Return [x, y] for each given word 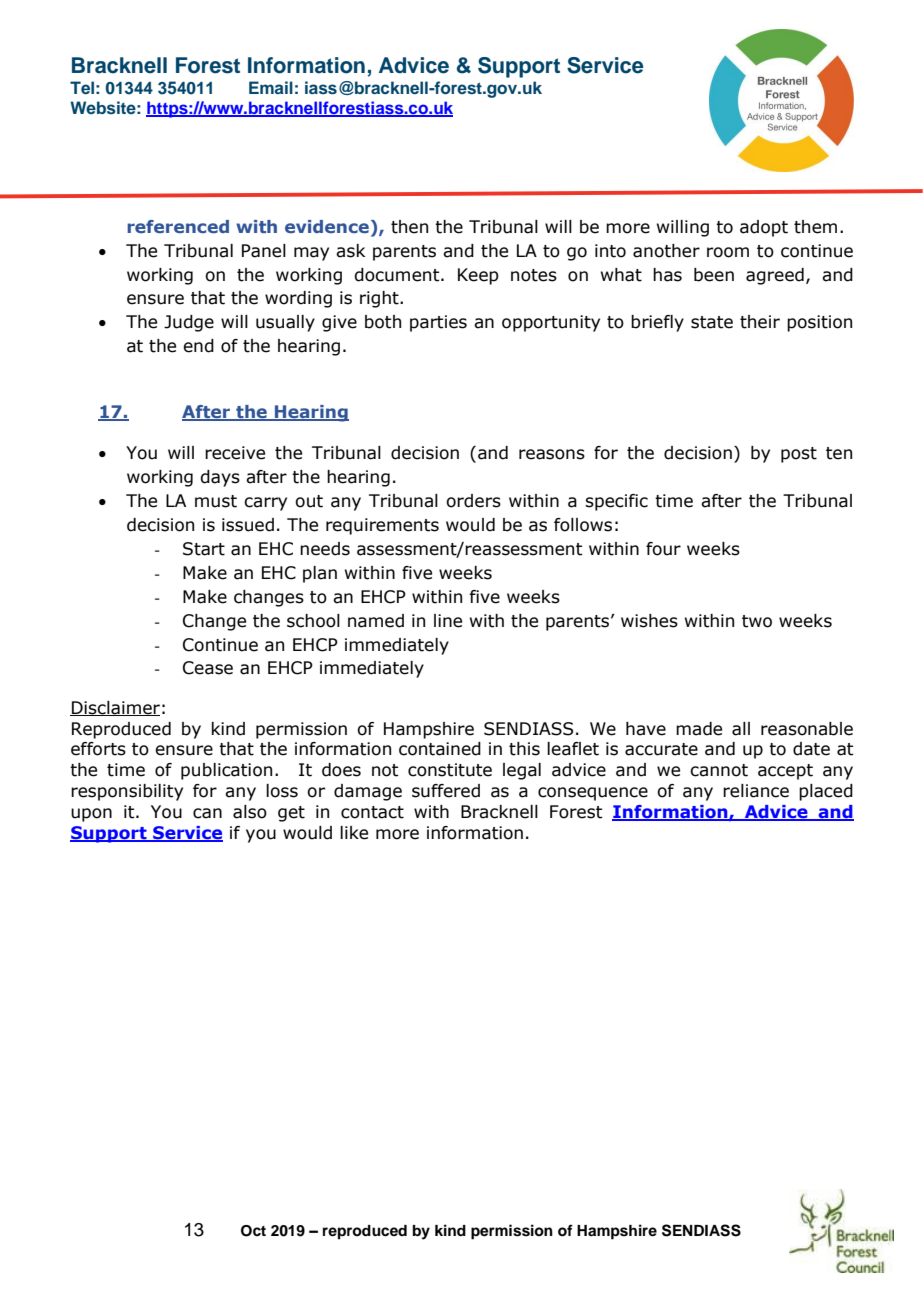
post [799, 455]
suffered [446, 791]
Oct [253, 1231]
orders [473, 501]
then [409, 227]
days [220, 478]
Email [271, 87]
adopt [764, 228]
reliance [756, 791]
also [250, 812]
